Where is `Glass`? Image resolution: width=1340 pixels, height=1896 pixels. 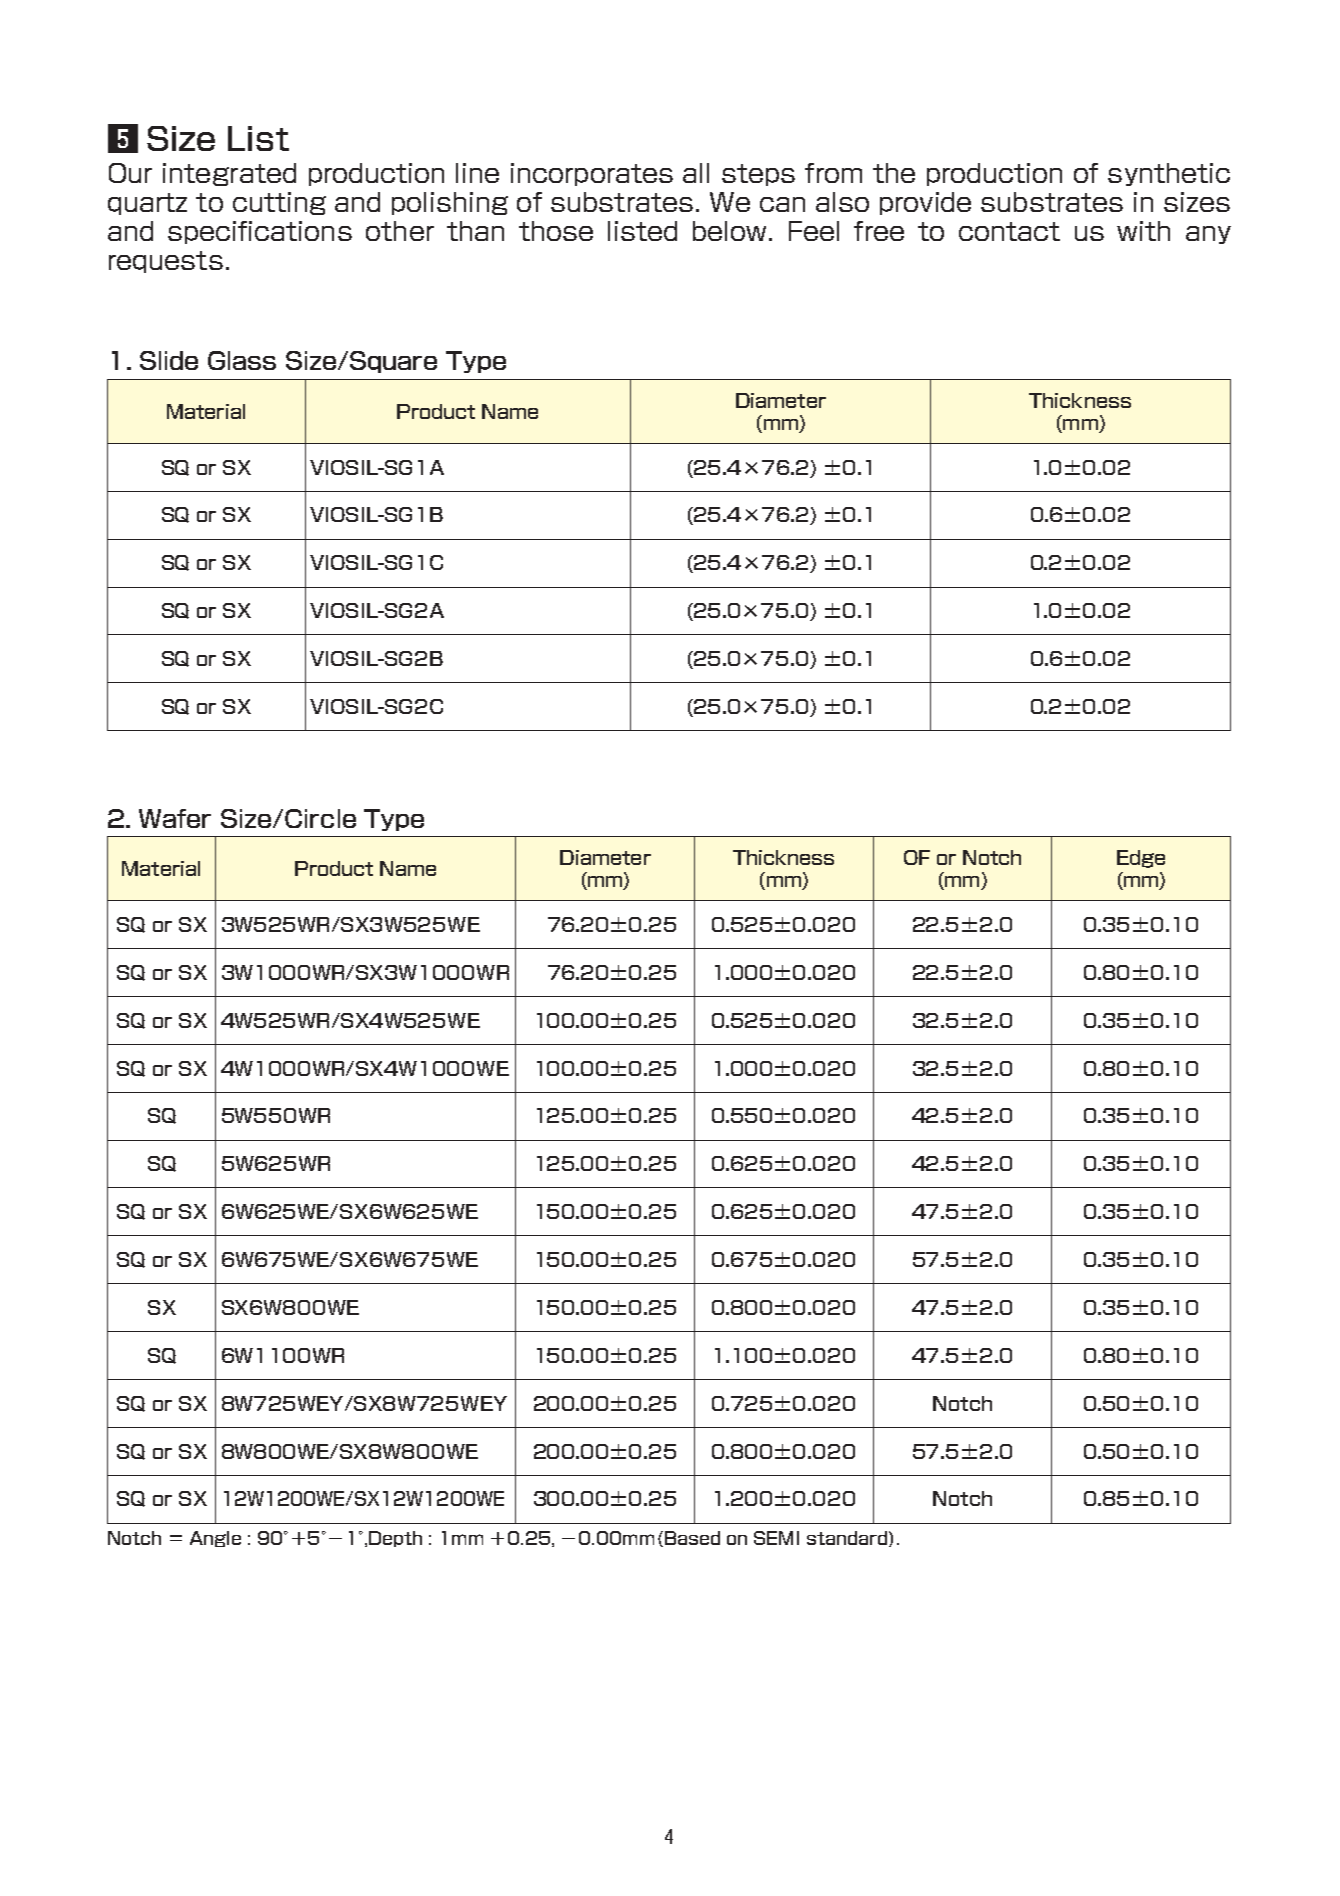
Glass is located at coordinates (242, 360).
